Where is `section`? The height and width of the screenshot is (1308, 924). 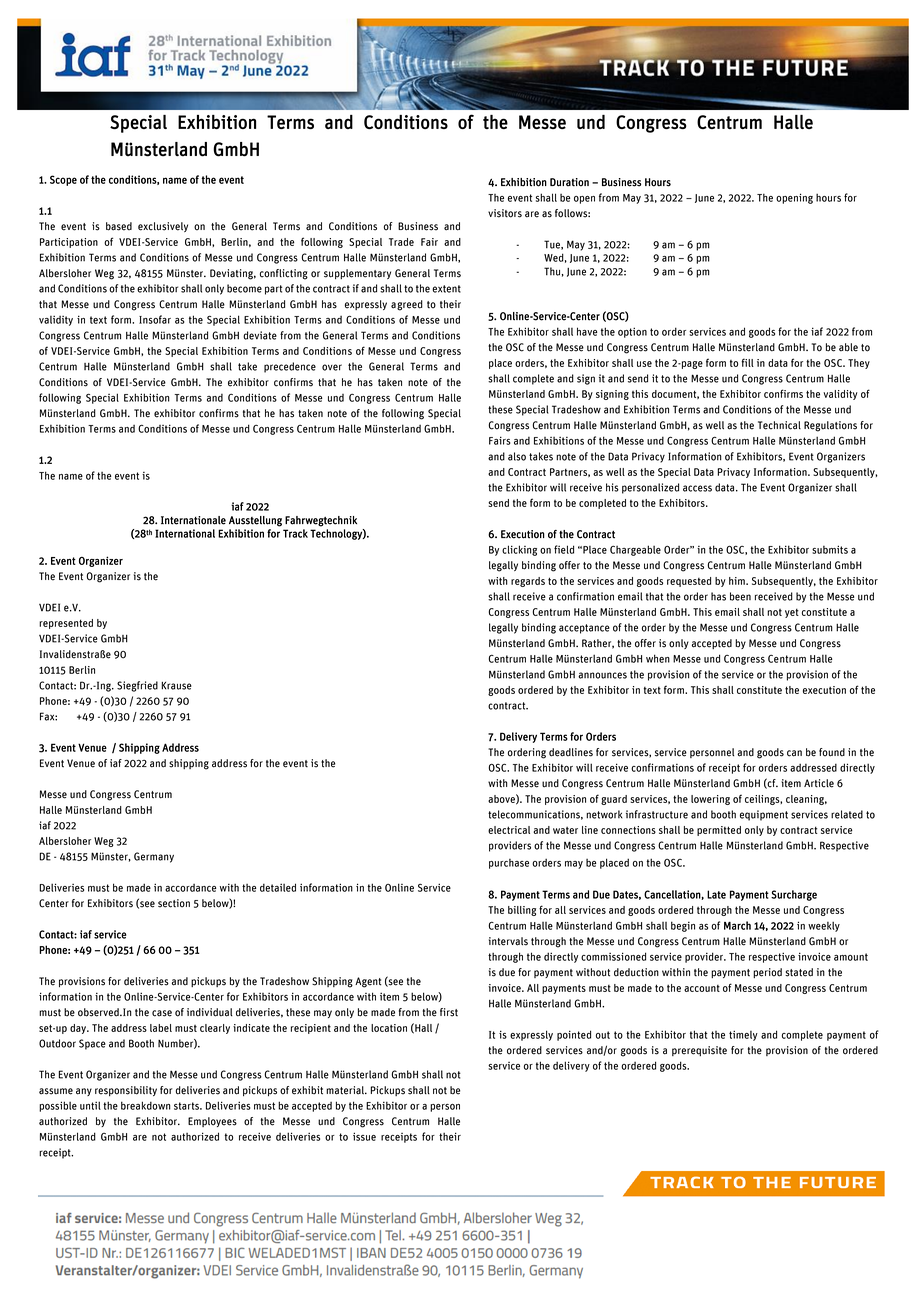
section is located at coordinates (174, 903).
